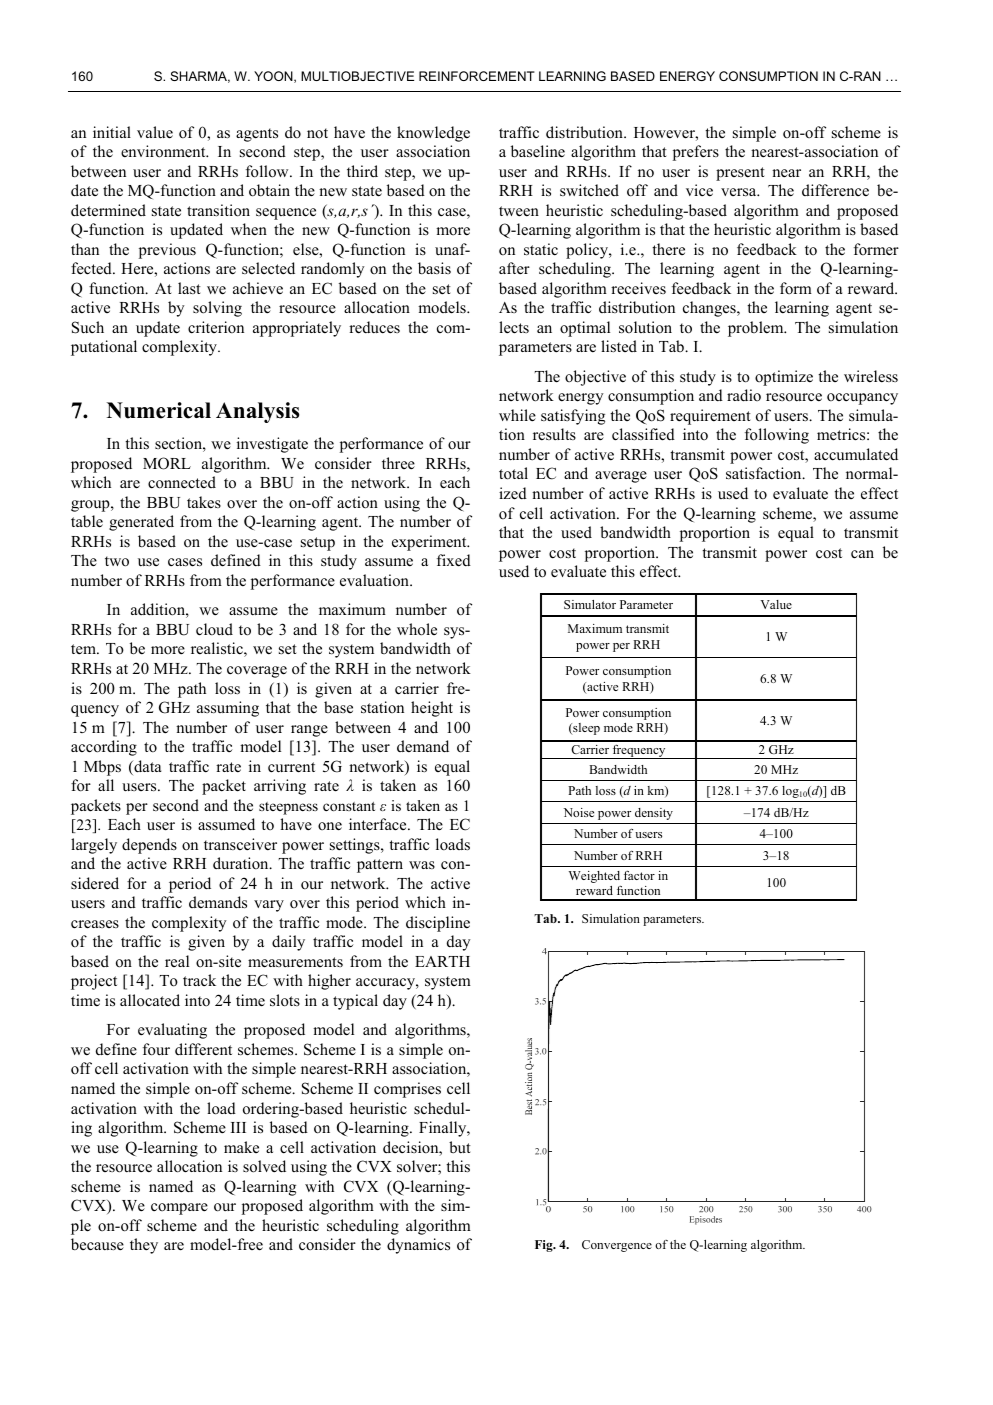 This document has height=1405, width=993. Describe the element at coordinates (179, 1209) in the document. I see `compare` at that location.
